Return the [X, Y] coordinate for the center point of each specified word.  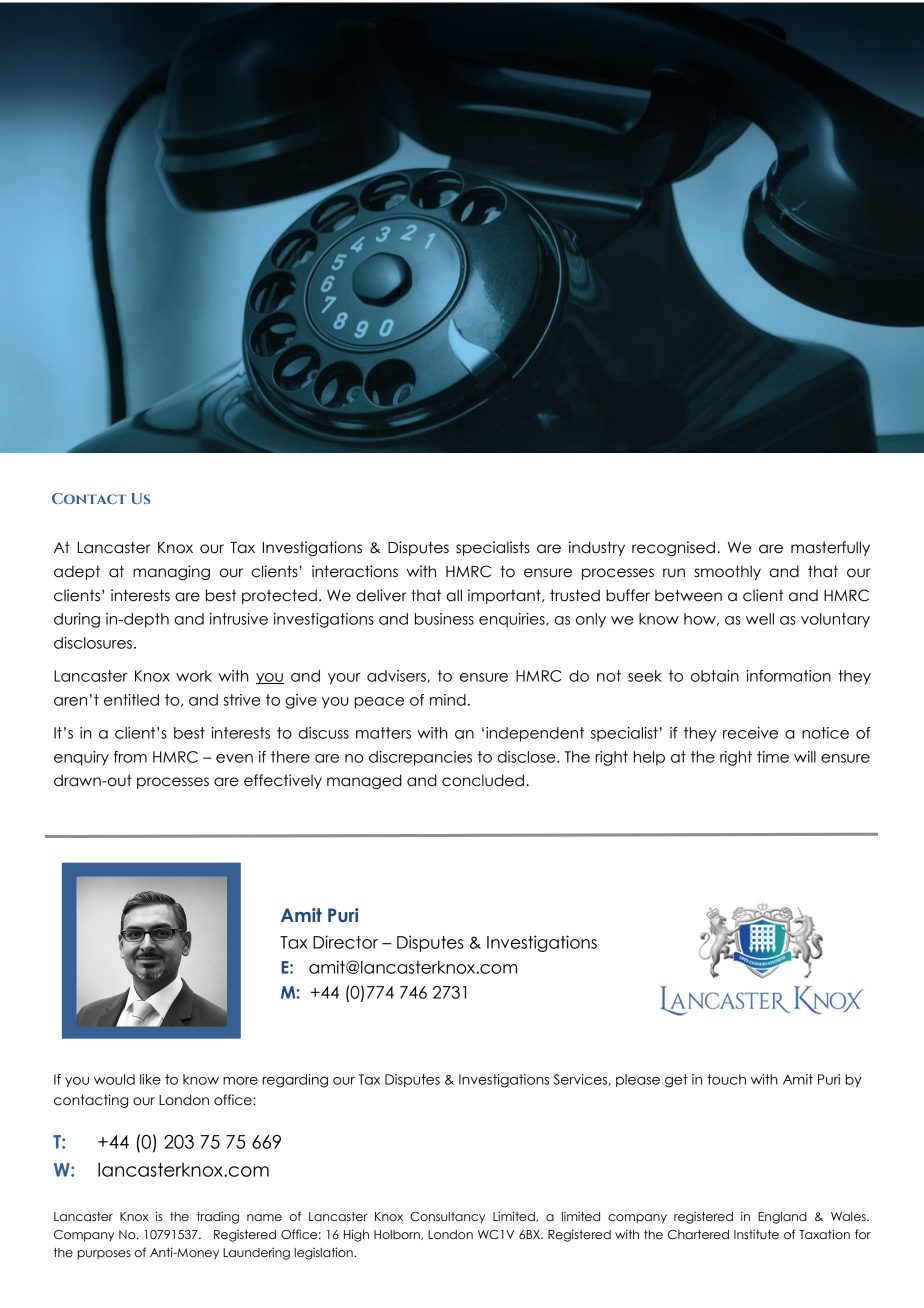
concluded [483, 780]
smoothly [727, 572]
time [773, 757]
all [454, 595]
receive [750, 733]
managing [171, 572]
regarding [295, 1081]
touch [726, 1079]
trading [218, 1217]
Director [345, 942]
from [130, 757]
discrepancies [420, 758]
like [150, 1079]
